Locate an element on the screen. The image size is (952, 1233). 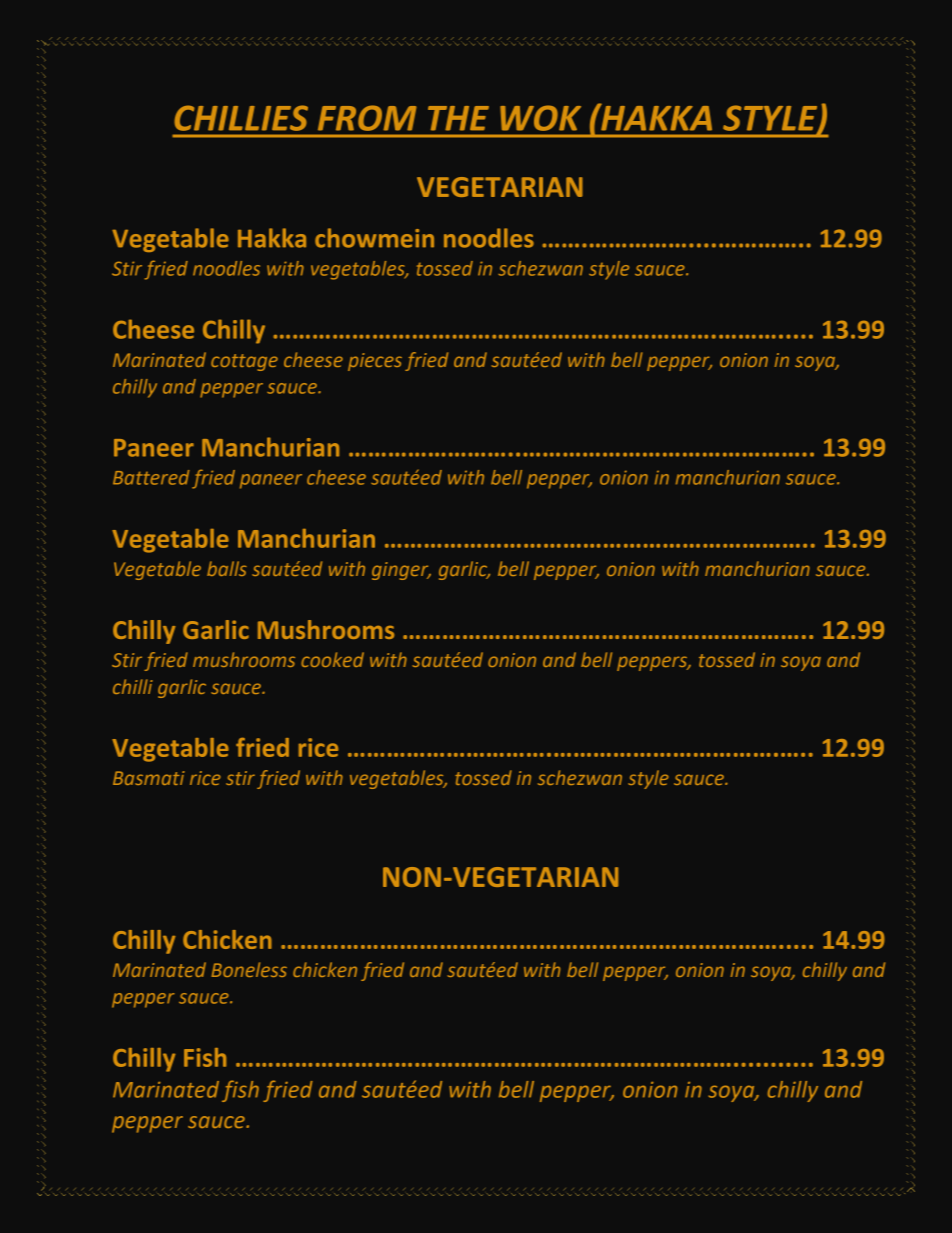
pieces is located at coordinates (375, 362).
